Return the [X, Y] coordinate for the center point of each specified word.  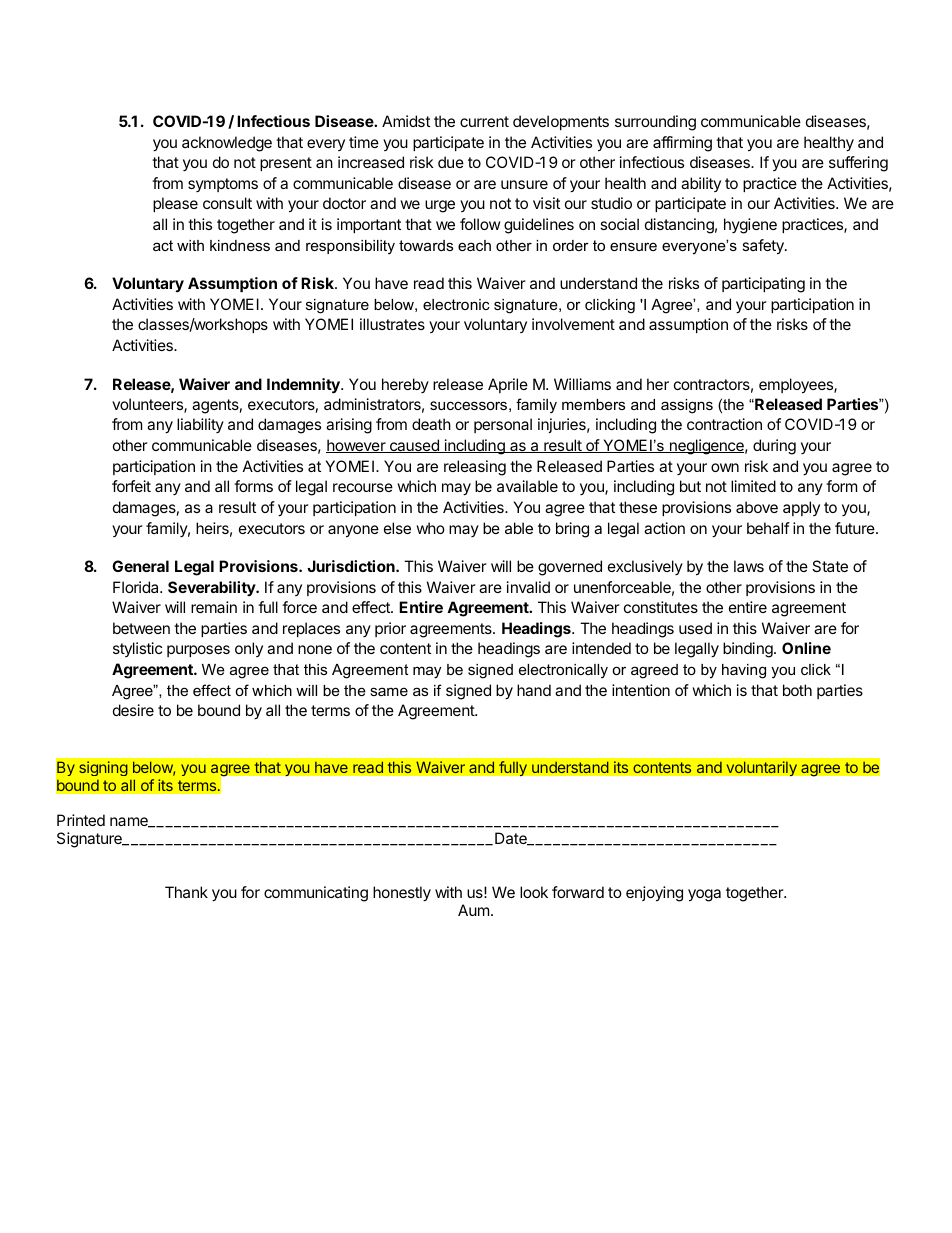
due [451, 162]
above [757, 507]
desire [133, 710]
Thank [186, 892]
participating [763, 285]
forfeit [131, 486]
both [797, 690]
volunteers [148, 405]
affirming [682, 144]
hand [534, 690]
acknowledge [227, 144]
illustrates [392, 324]
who [430, 528]
